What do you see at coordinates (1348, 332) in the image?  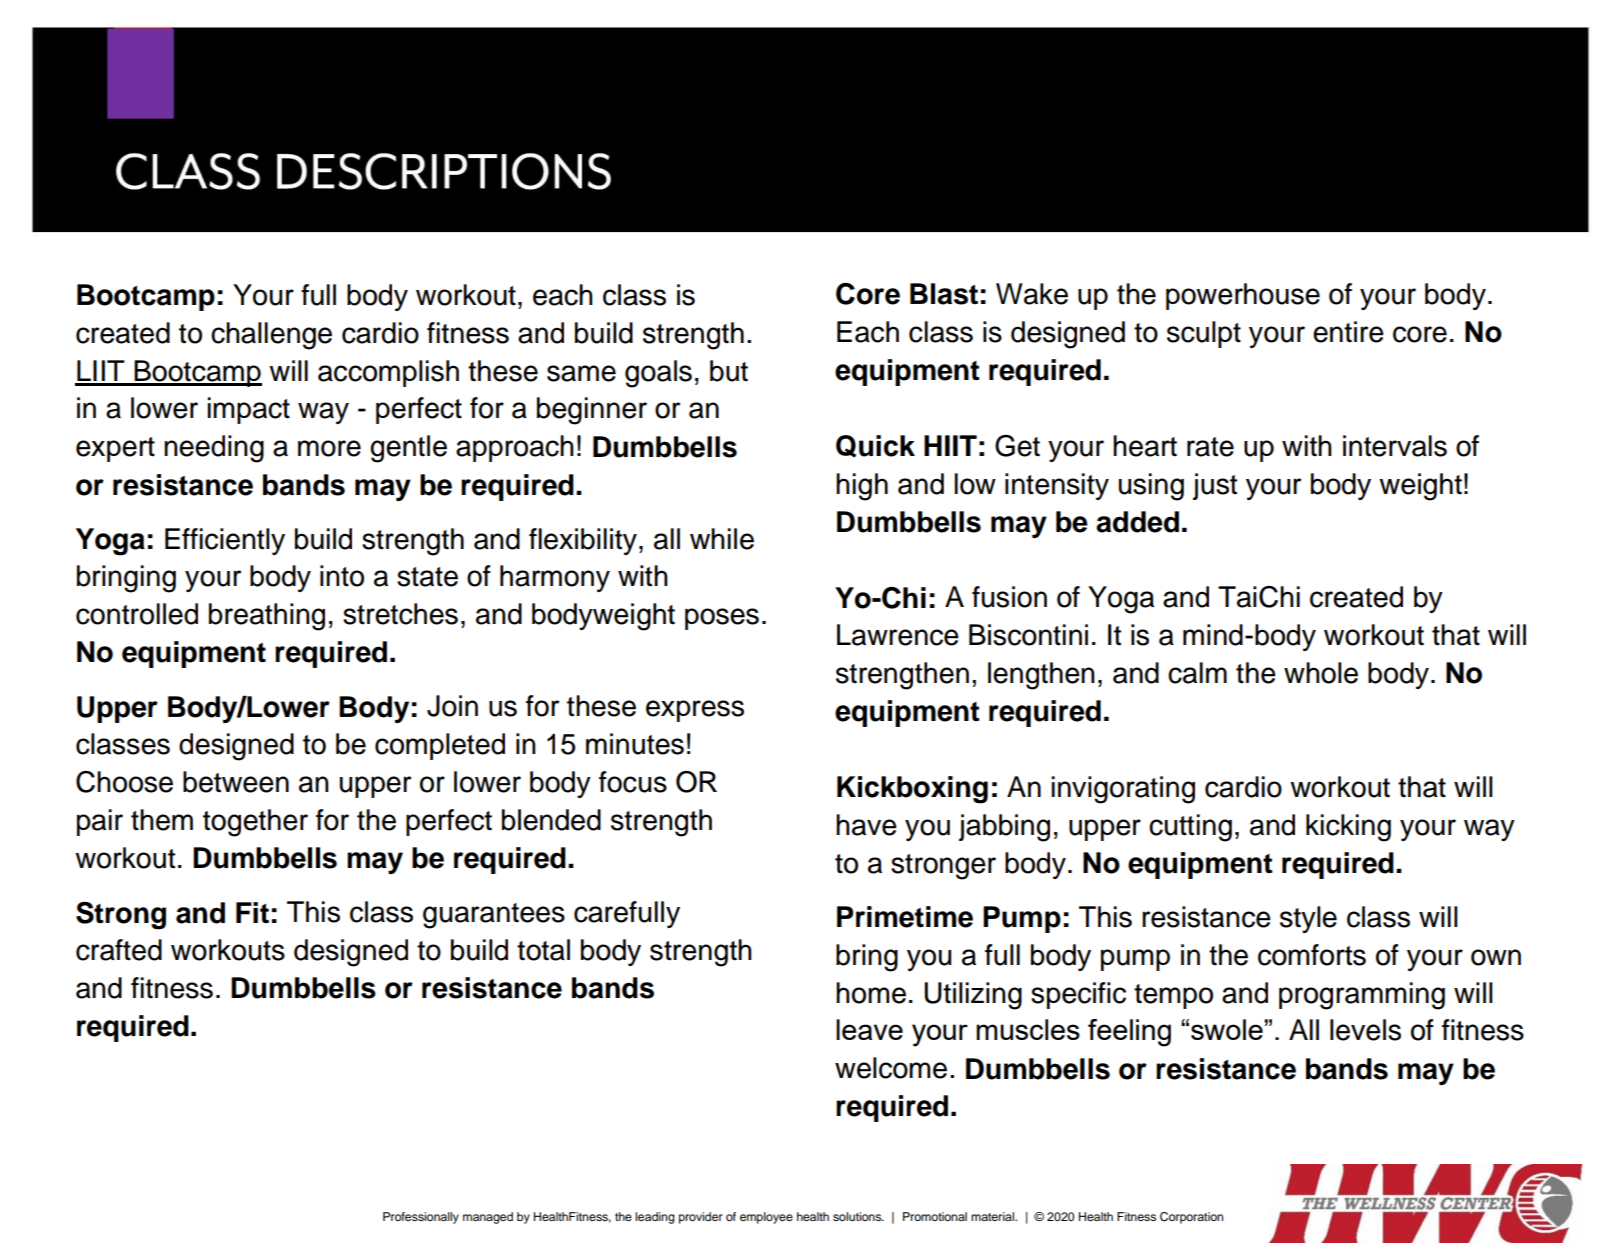 I see `entire` at bounding box center [1348, 332].
